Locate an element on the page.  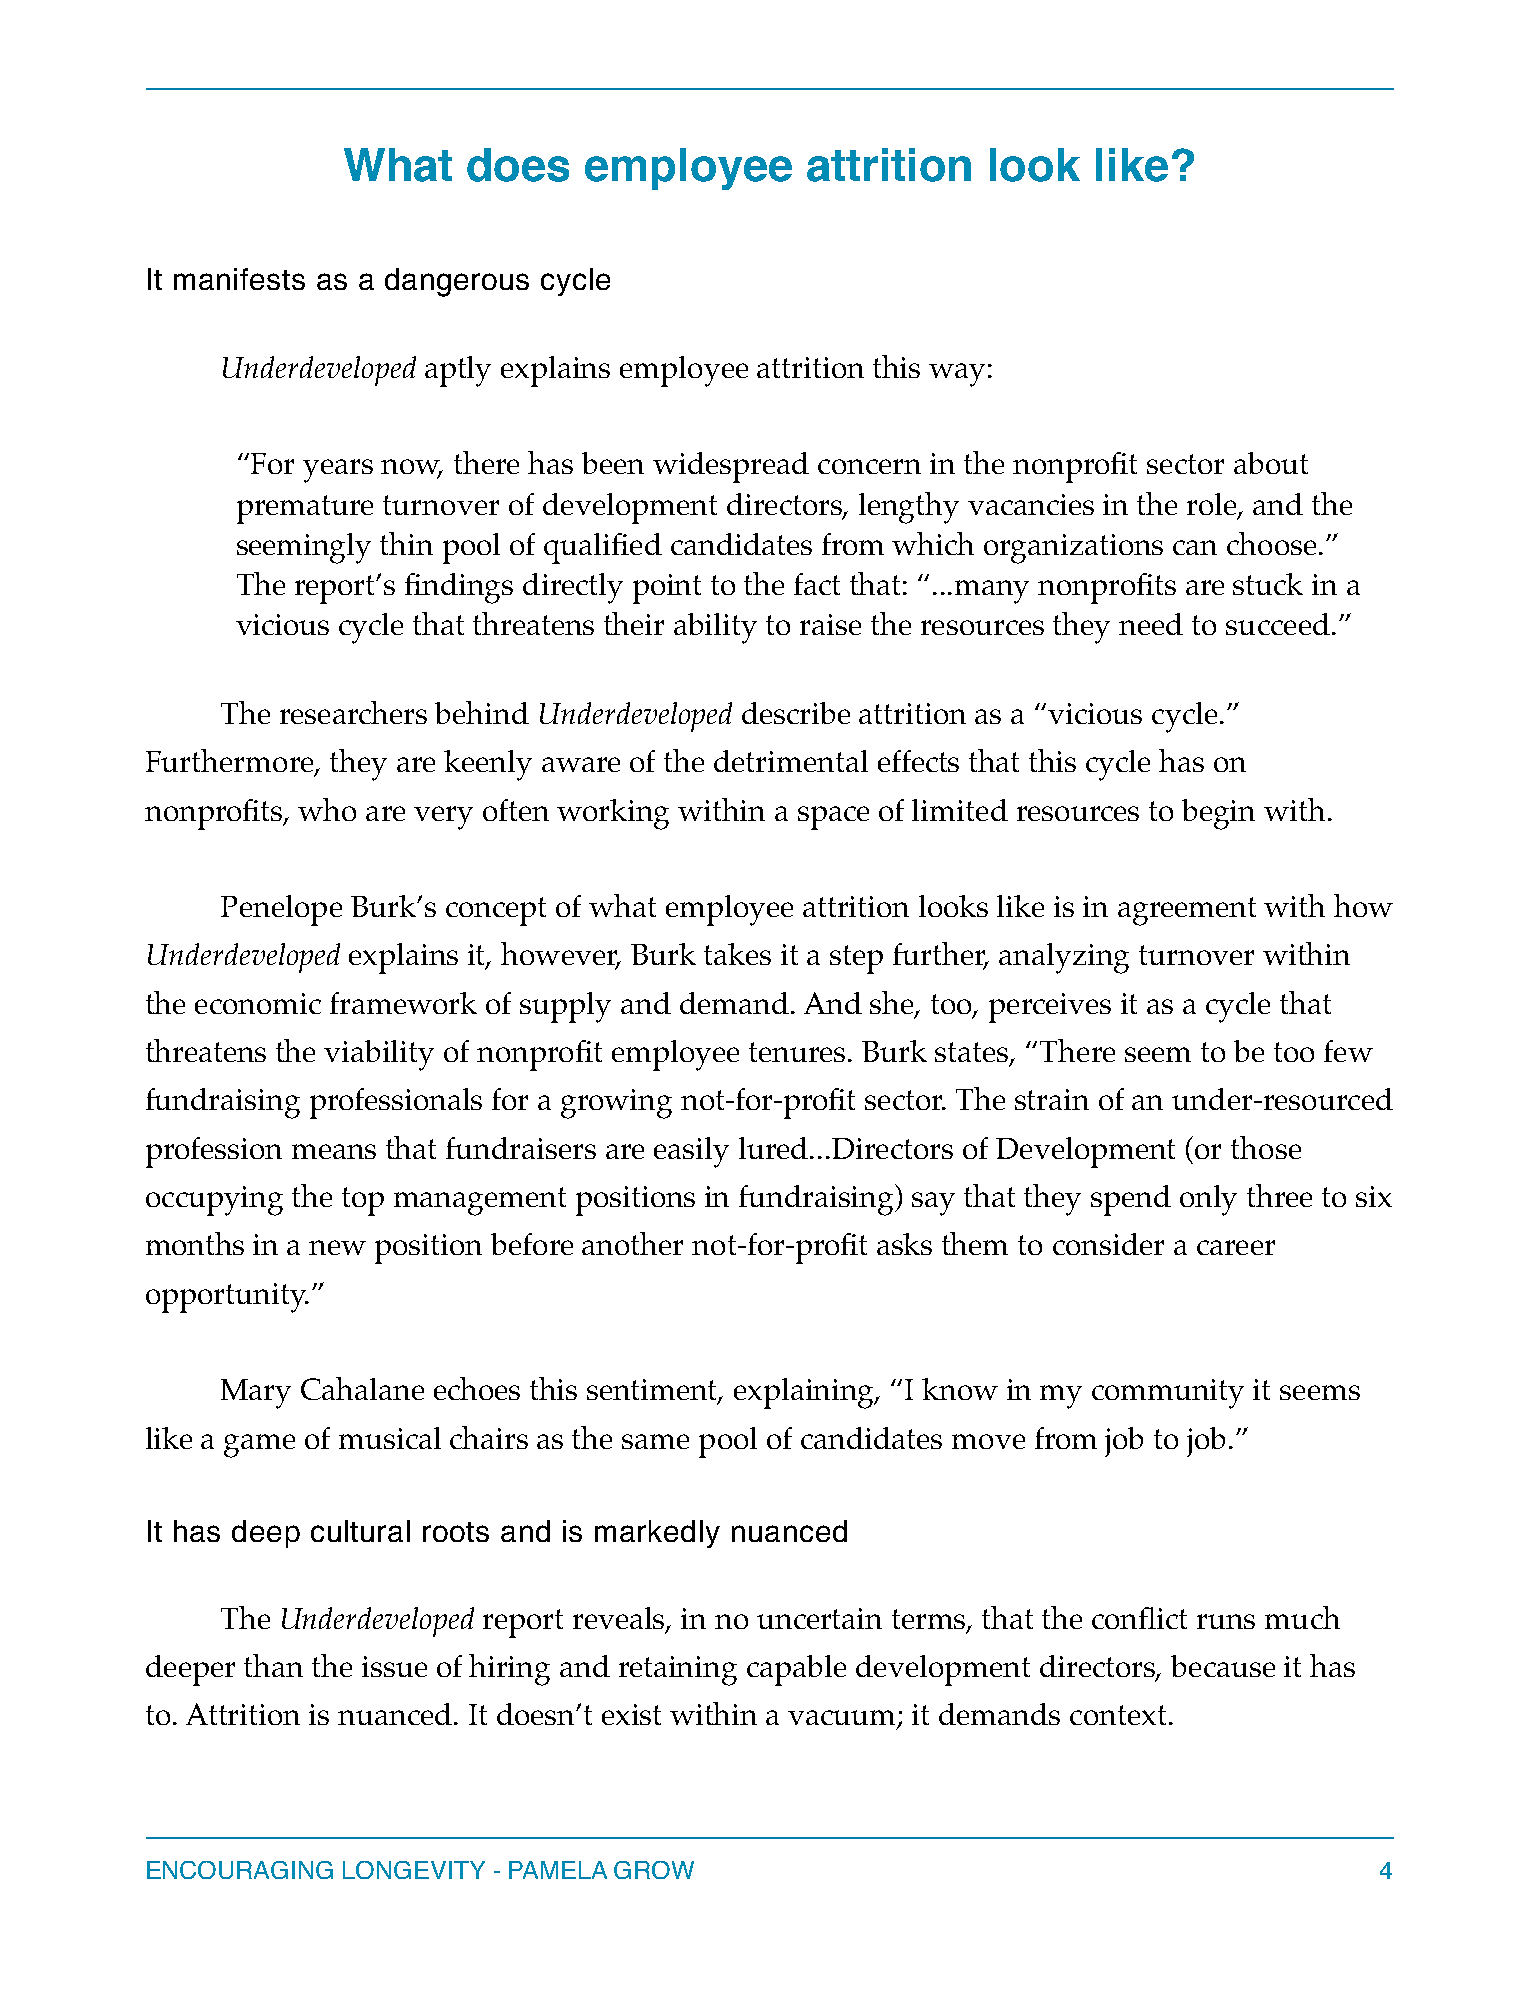
community is located at coordinates (1168, 1394).
